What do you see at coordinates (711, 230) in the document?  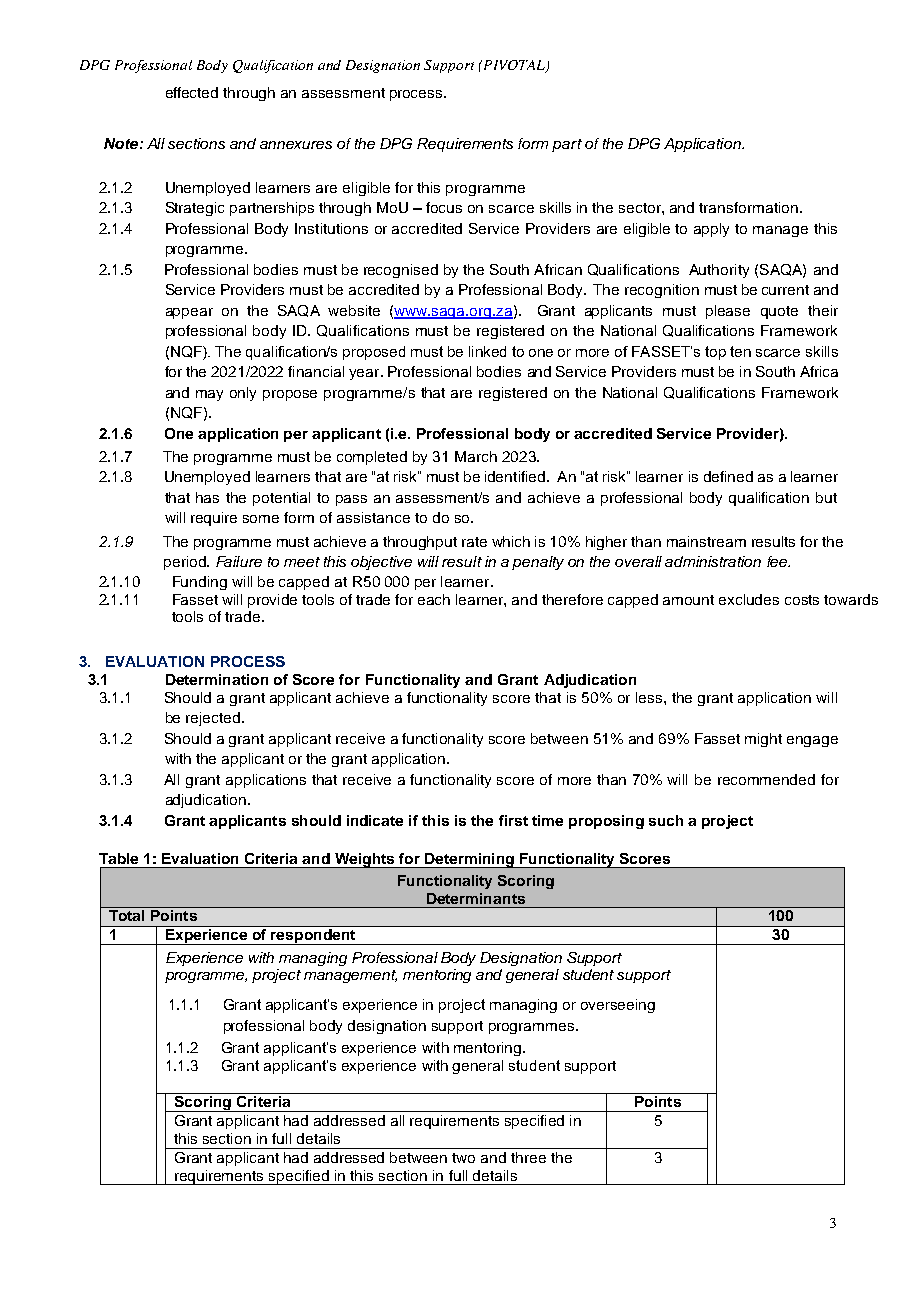 I see `apply` at bounding box center [711, 230].
